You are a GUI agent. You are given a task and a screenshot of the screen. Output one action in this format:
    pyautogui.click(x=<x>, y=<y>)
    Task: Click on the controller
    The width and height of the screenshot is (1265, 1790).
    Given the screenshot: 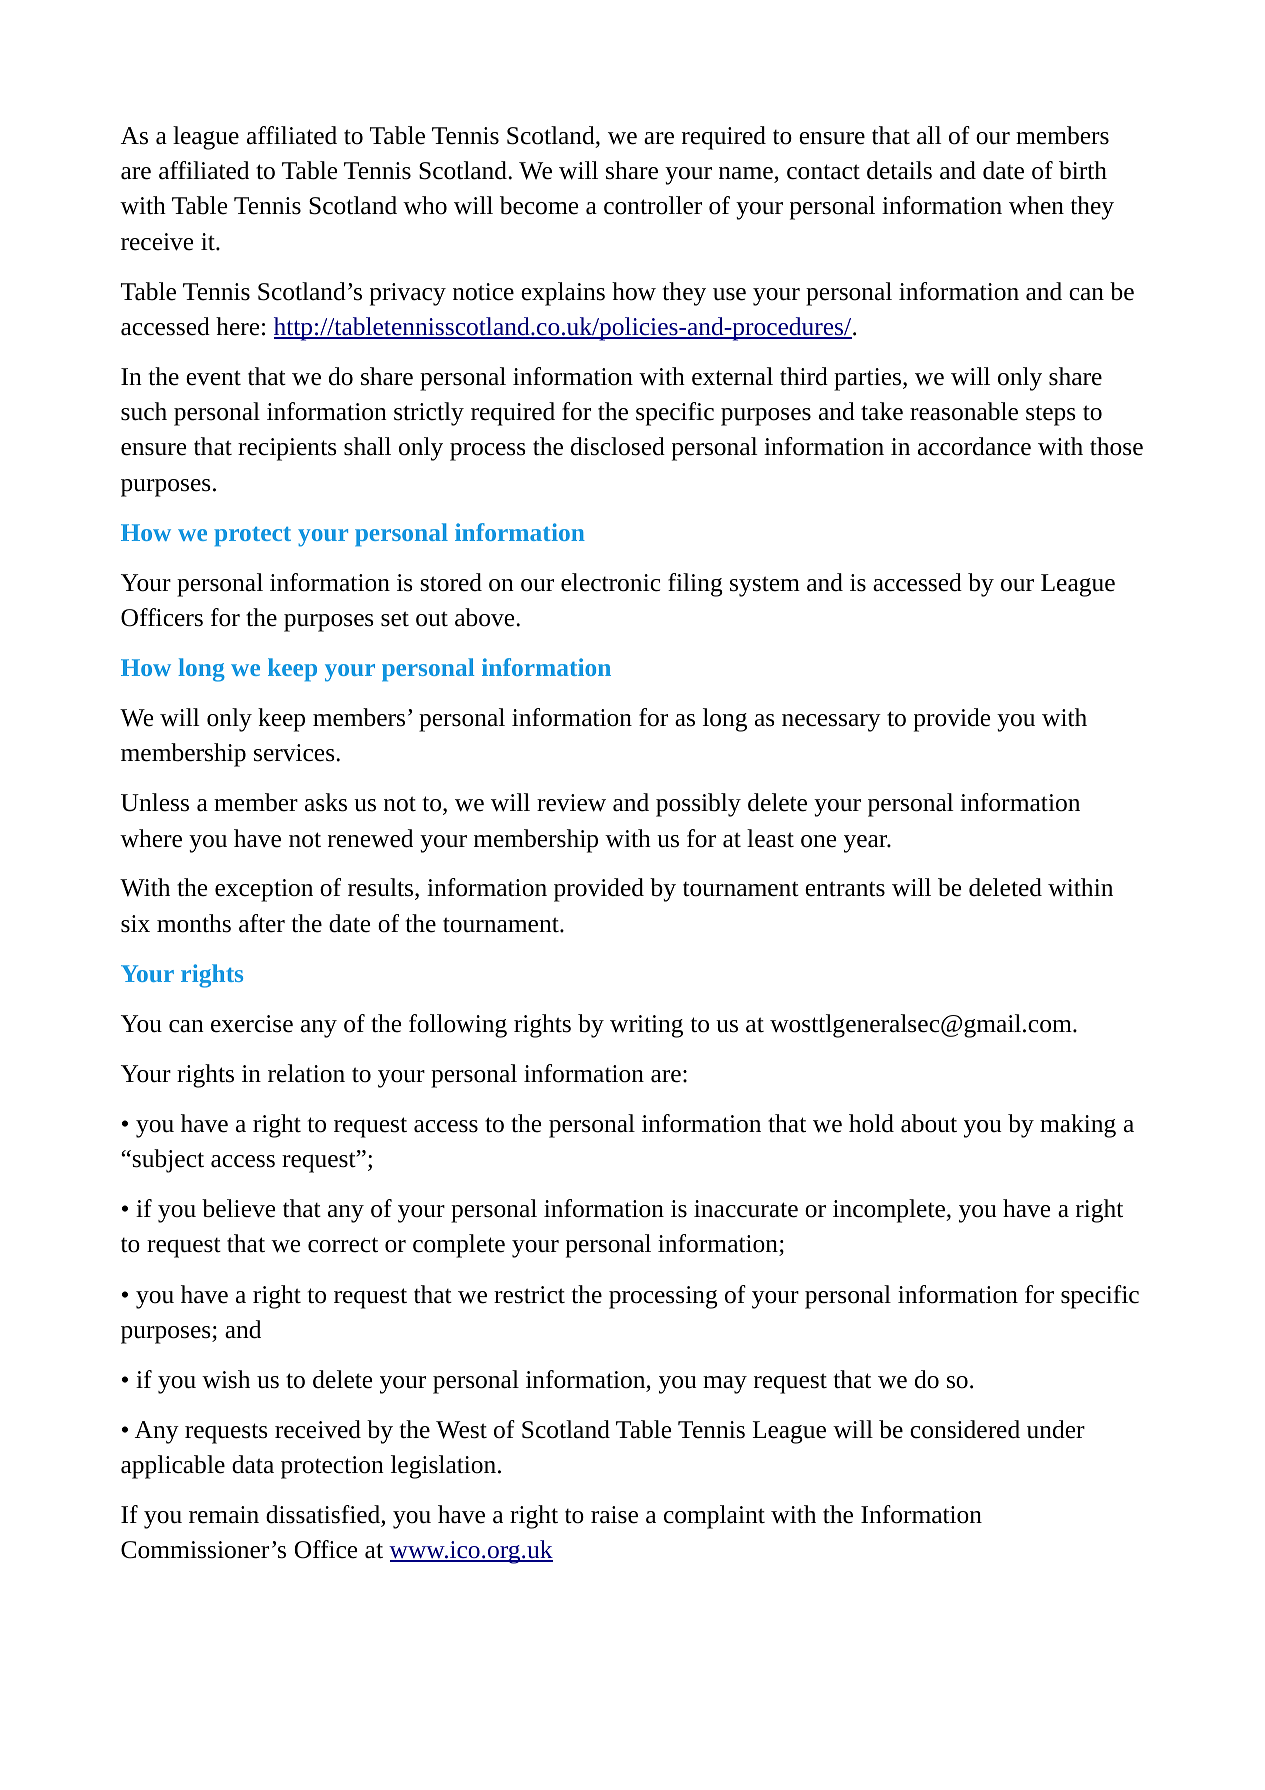 What is the action you would take?
    pyautogui.click(x=653, y=205)
